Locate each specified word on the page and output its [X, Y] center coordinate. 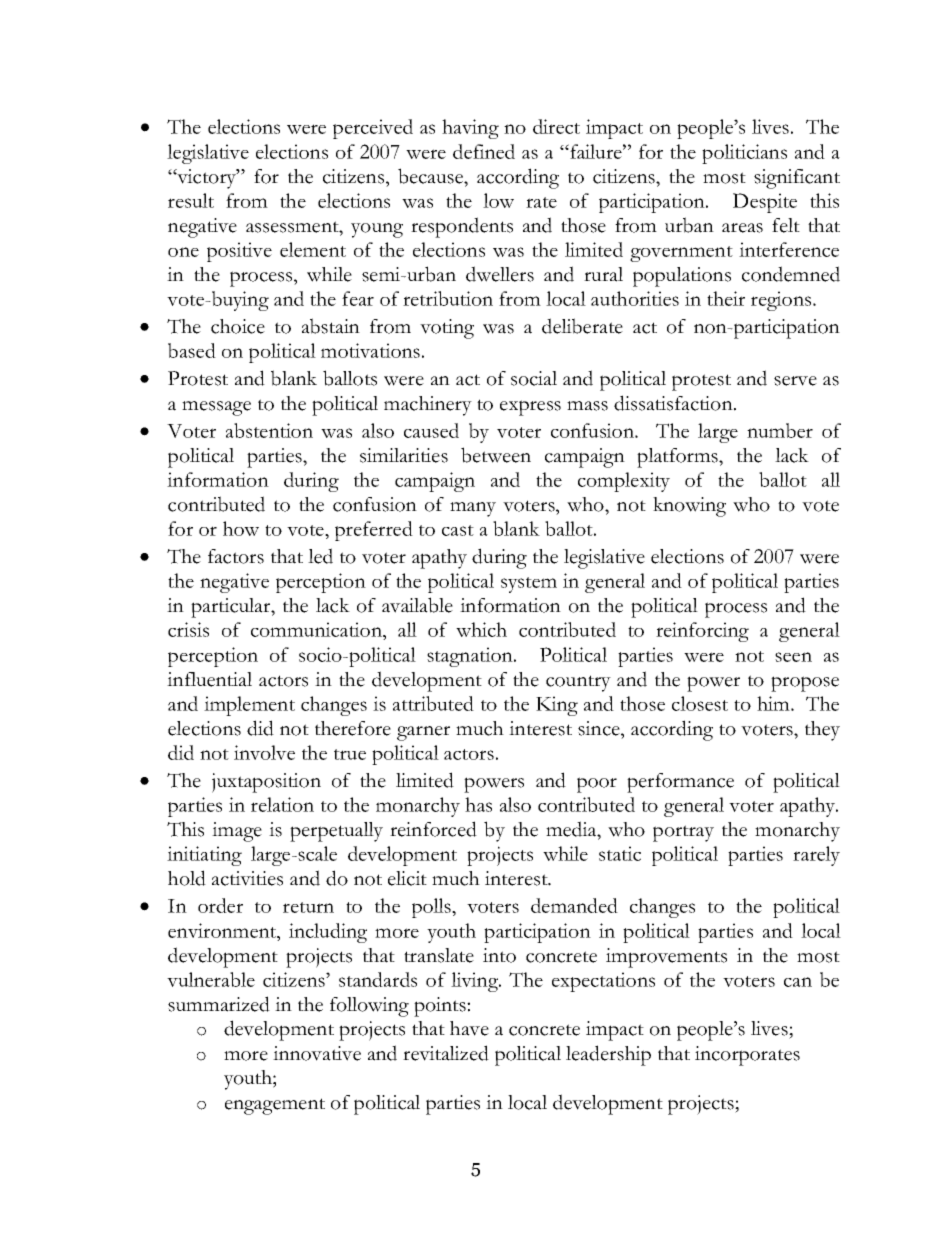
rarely [816, 856]
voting [447, 329]
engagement [275, 1106]
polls [432, 908]
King [557, 706]
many [473, 509]
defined [484, 151]
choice [238, 326]
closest [700, 703]
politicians [744, 154]
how [241, 528]
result [191, 200]
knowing [689, 507]
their [726, 298]
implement [249, 706]
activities [247, 878]
